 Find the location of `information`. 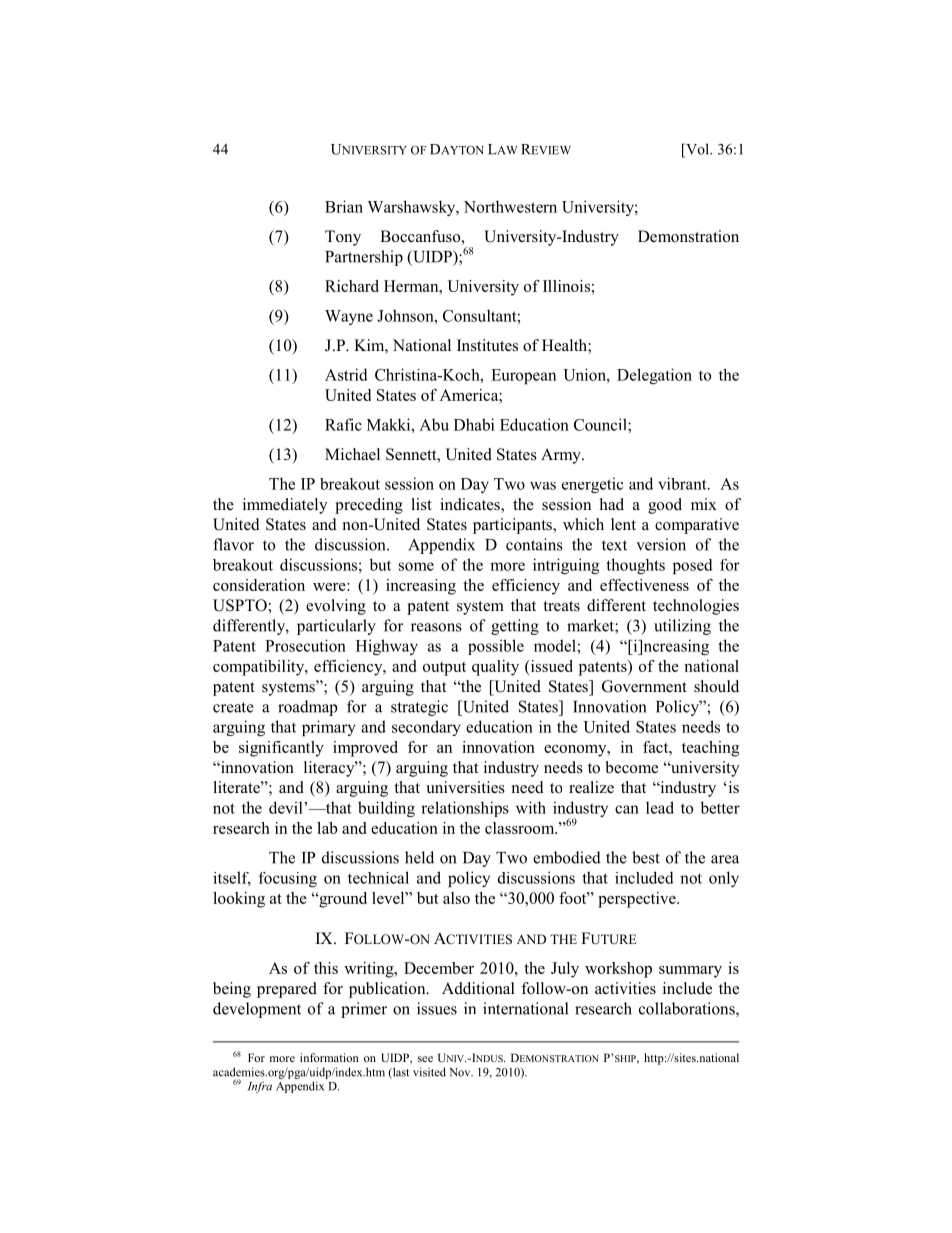

information is located at coordinates (329, 1057).
